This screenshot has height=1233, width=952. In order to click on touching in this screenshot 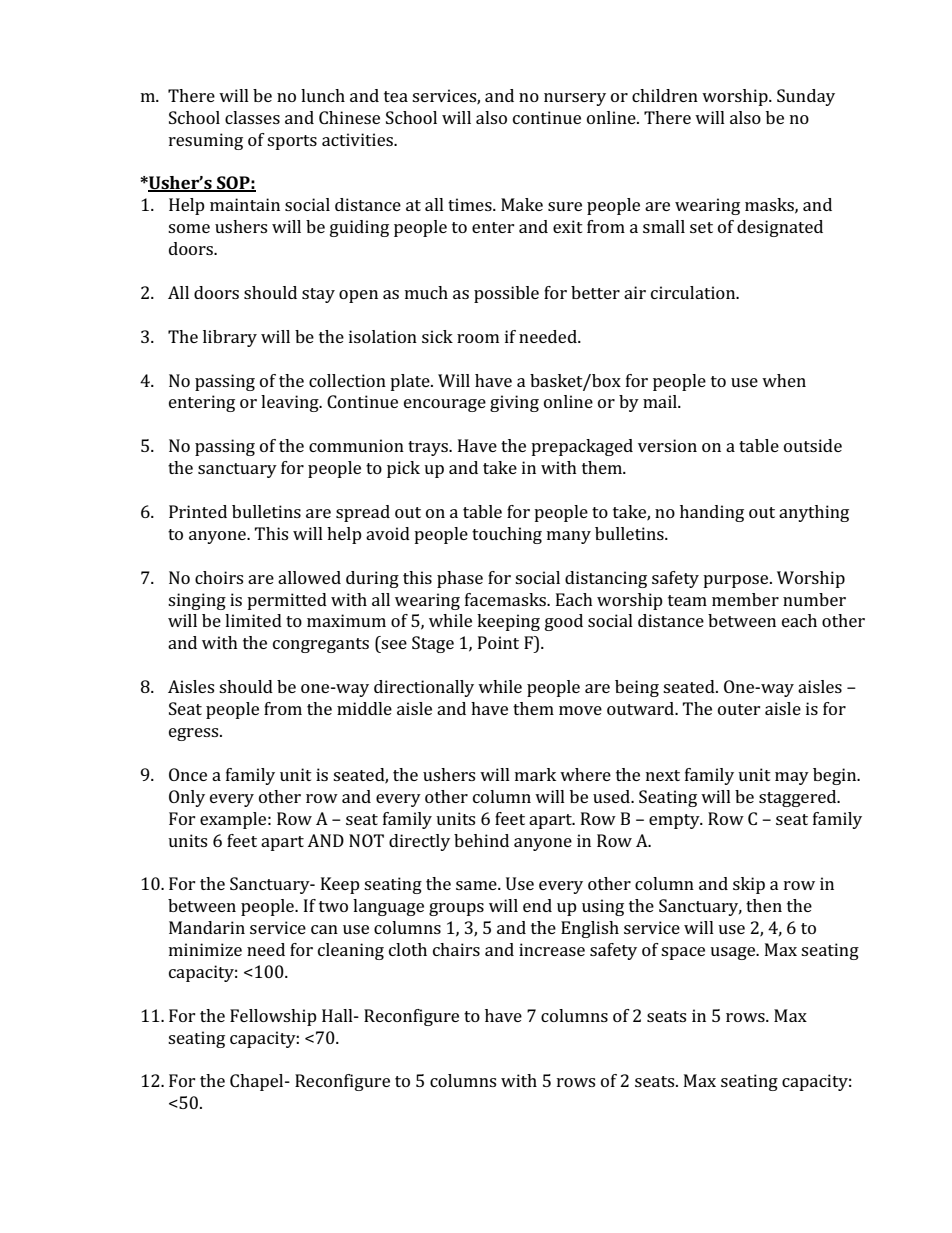, I will do `click(507, 535)`.
